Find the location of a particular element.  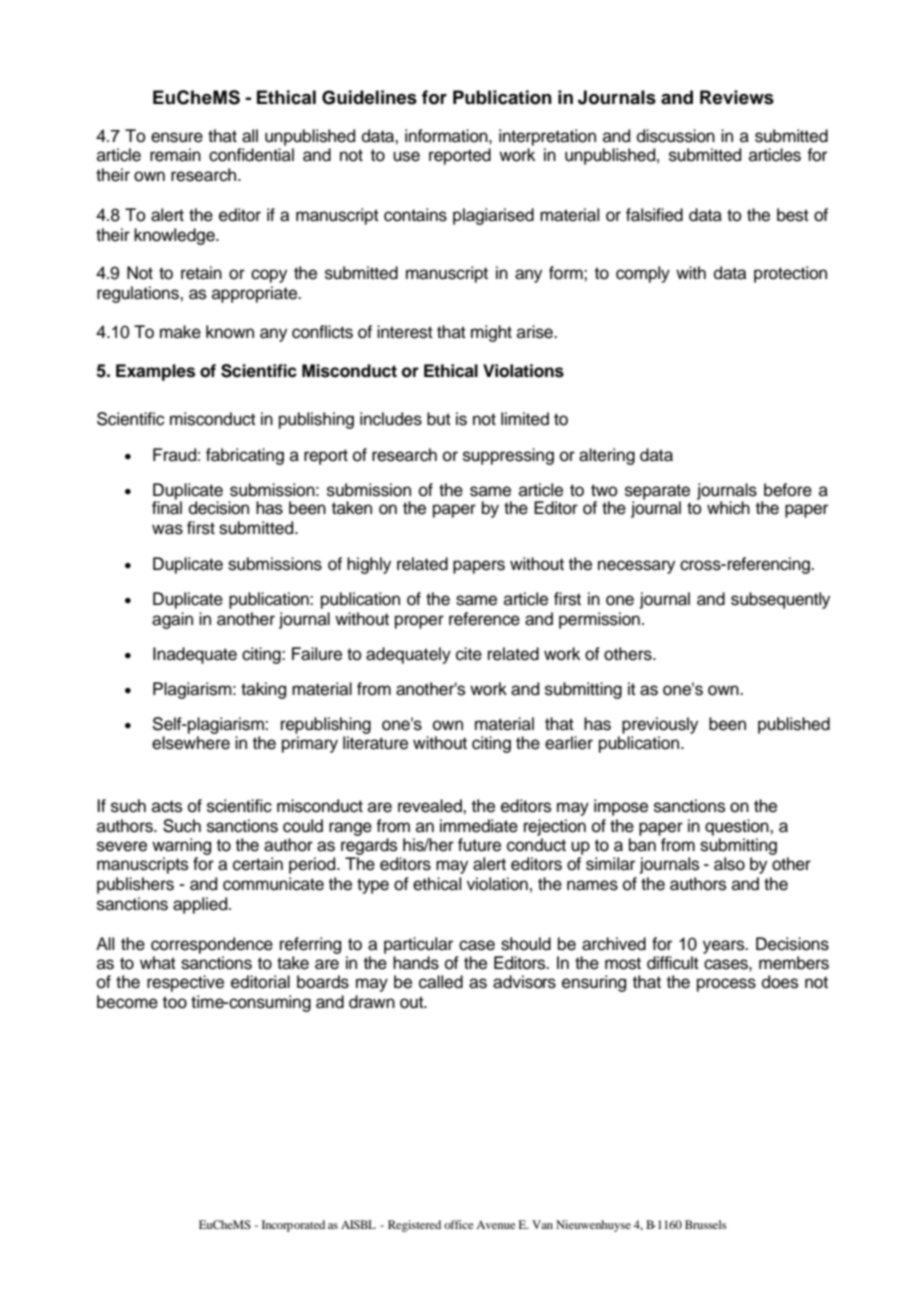

called is located at coordinates (441, 982).
